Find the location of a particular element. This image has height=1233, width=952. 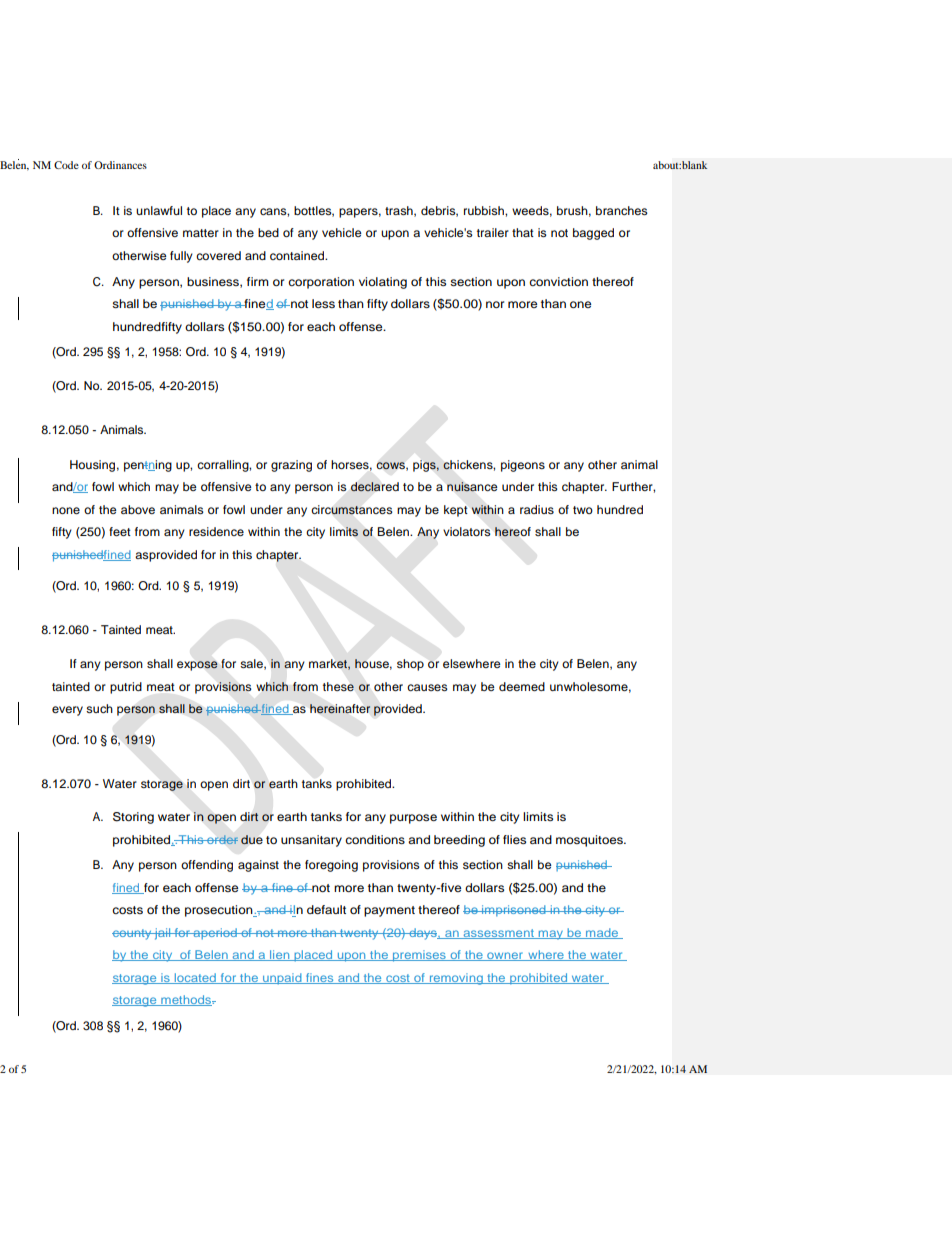

that is located at coordinates (523, 232).
